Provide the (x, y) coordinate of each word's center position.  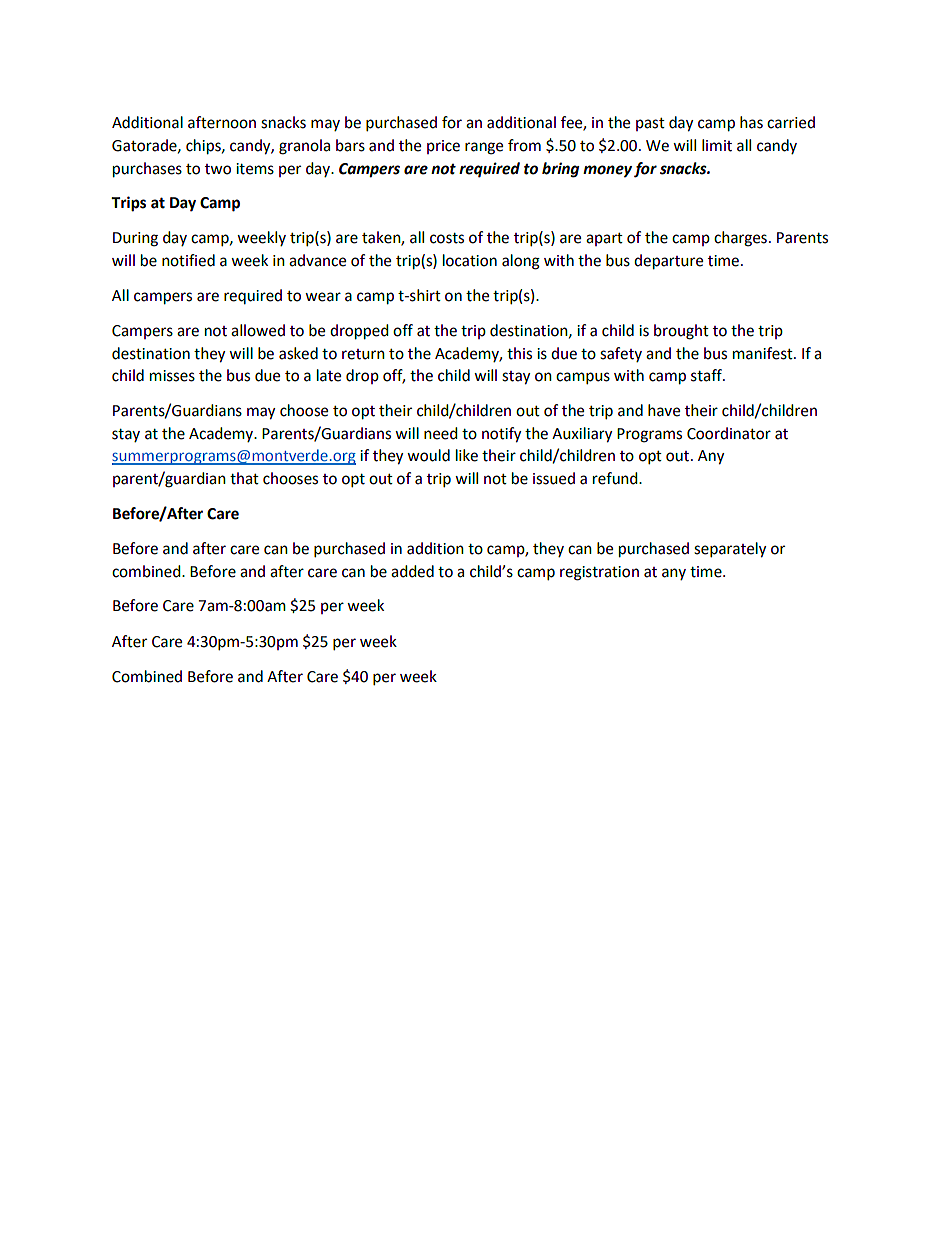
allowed (258, 330)
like (467, 455)
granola (304, 147)
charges (740, 239)
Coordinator (729, 433)
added (412, 571)
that (244, 478)
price (443, 147)
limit (717, 145)
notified (188, 260)
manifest (764, 353)
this (519, 353)
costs (447, 238)
